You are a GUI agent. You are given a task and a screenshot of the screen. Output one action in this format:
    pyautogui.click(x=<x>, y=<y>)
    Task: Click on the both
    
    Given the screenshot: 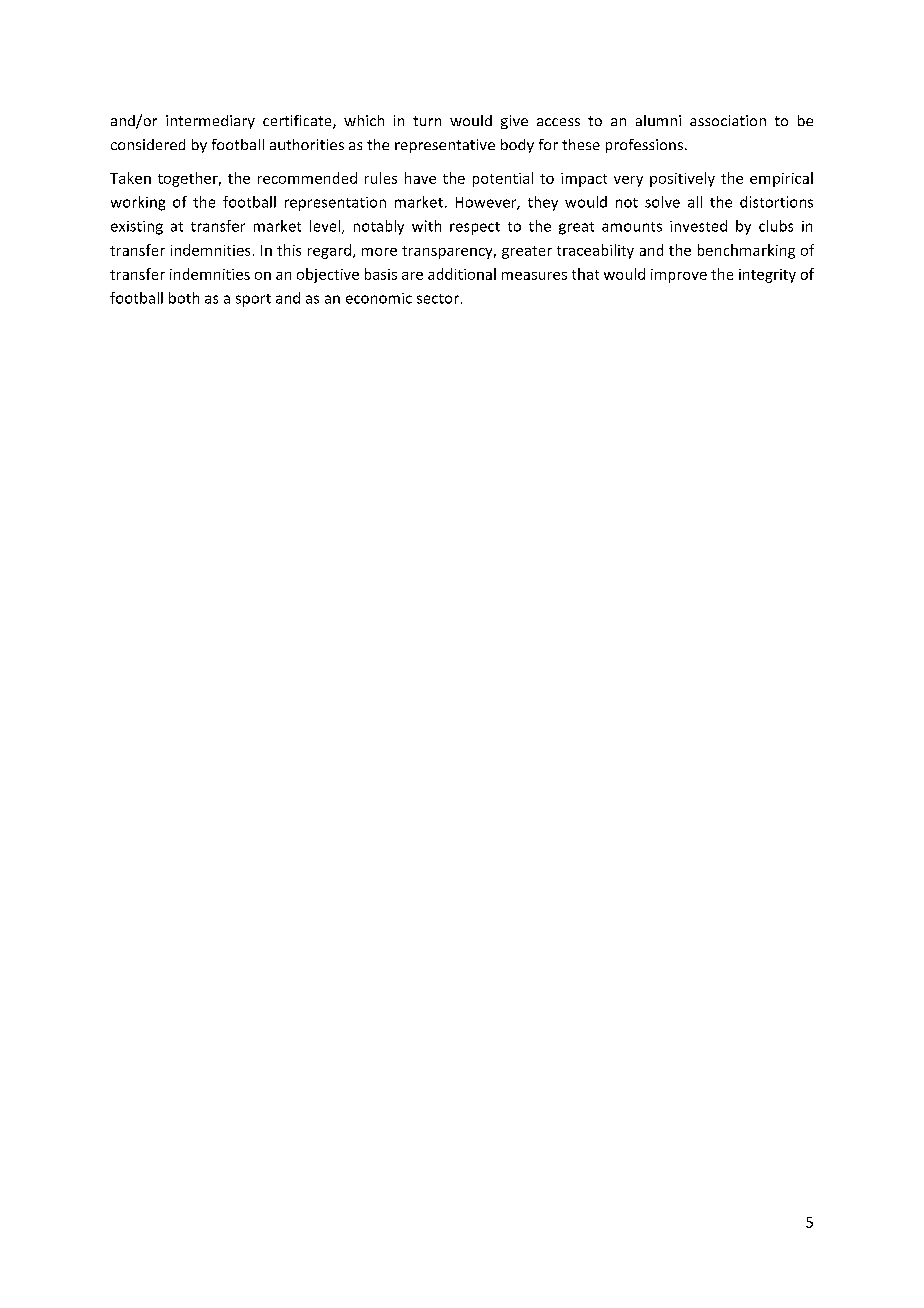 What is the action you would take?
    pyautogui.click(x=184, y=298)
